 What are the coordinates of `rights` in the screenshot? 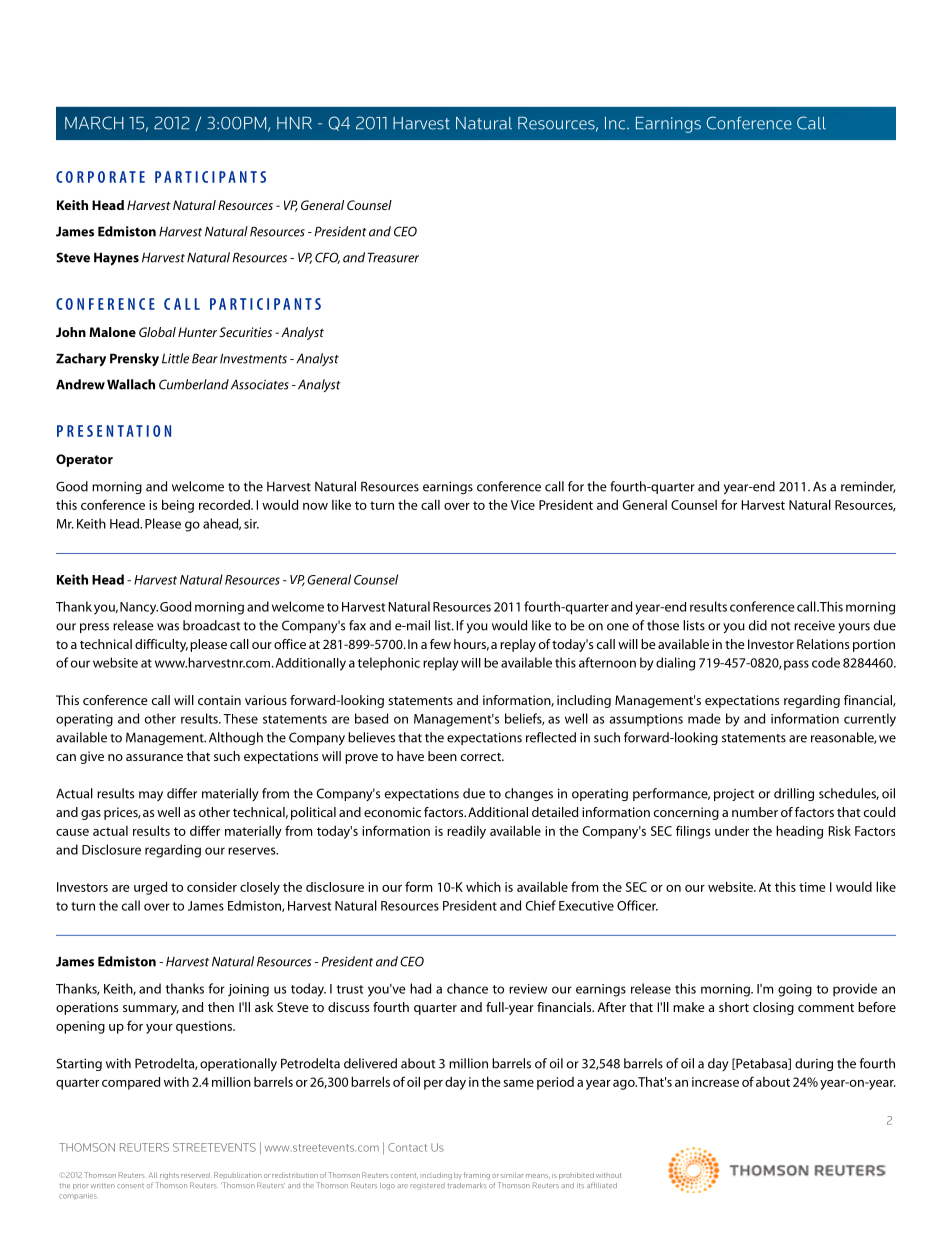 It's located at (169, 1176).
